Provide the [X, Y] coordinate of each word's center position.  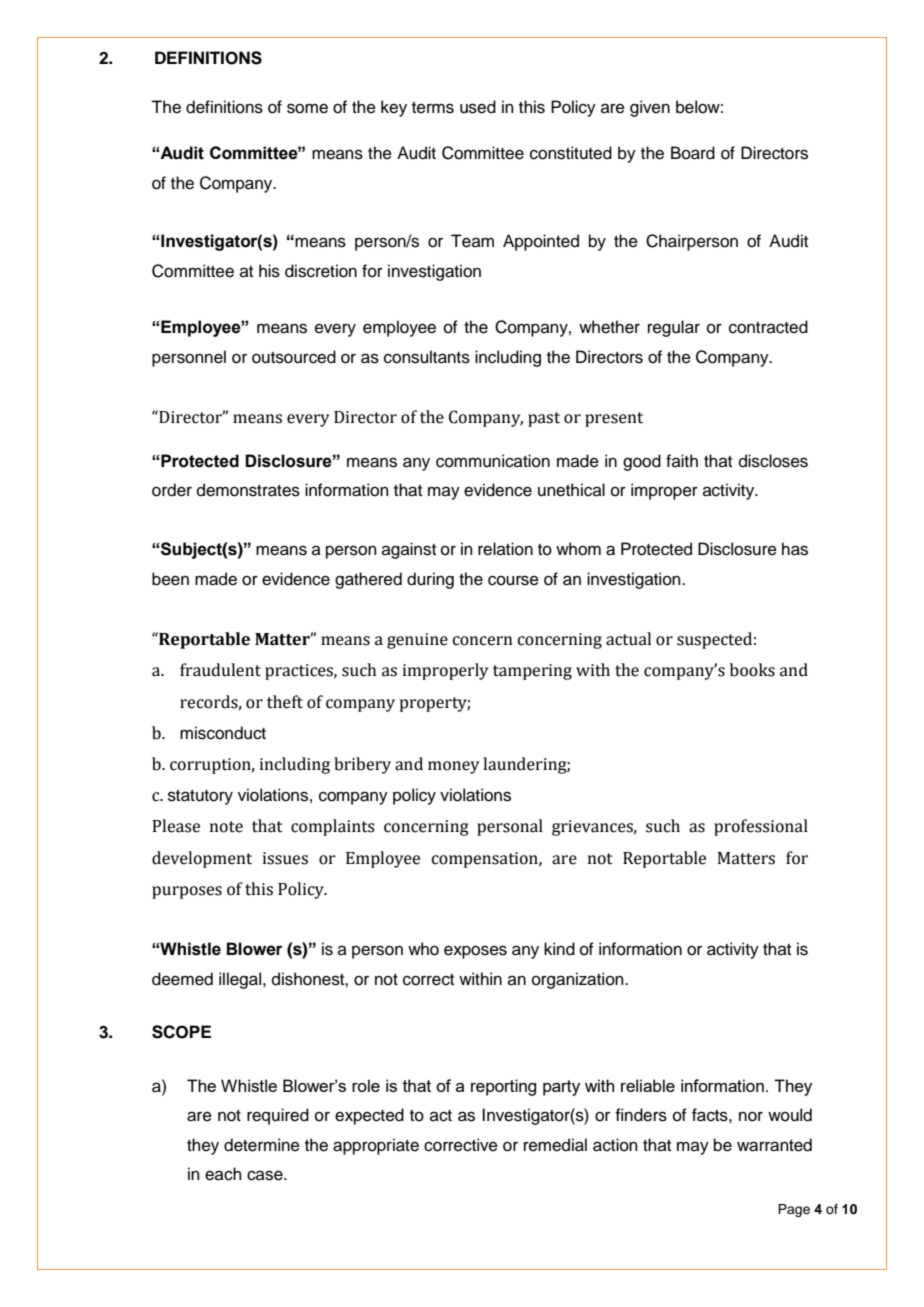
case [266, 1175]
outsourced [294, 357]
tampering [532, 672]
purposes [187, 892]
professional [761, 827]
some [307, 108]
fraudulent [220, 670]
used [478, 107]
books [752, 670]
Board [693, 153]
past [544, 419]
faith [682, 460]
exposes [475, 952]
